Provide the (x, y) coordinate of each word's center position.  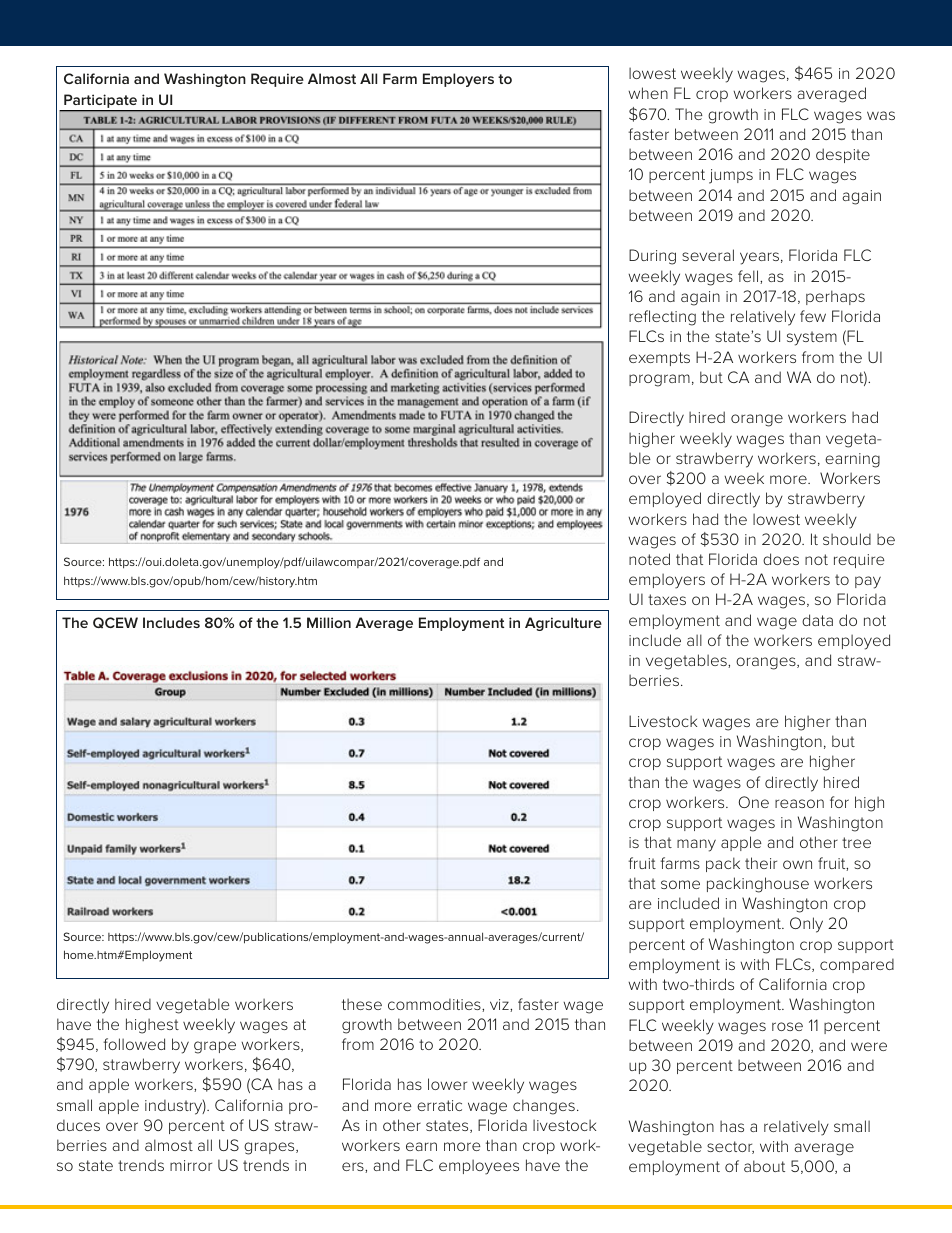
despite (843, 155)
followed (134, 1044)
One (753, 802)
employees (479, 1167)
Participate (100, 102)
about (764, 1166)
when (648, 93)
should (847, 539)
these (362, 1004)
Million (329, 622)
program (659, 380)
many (696, 845)
